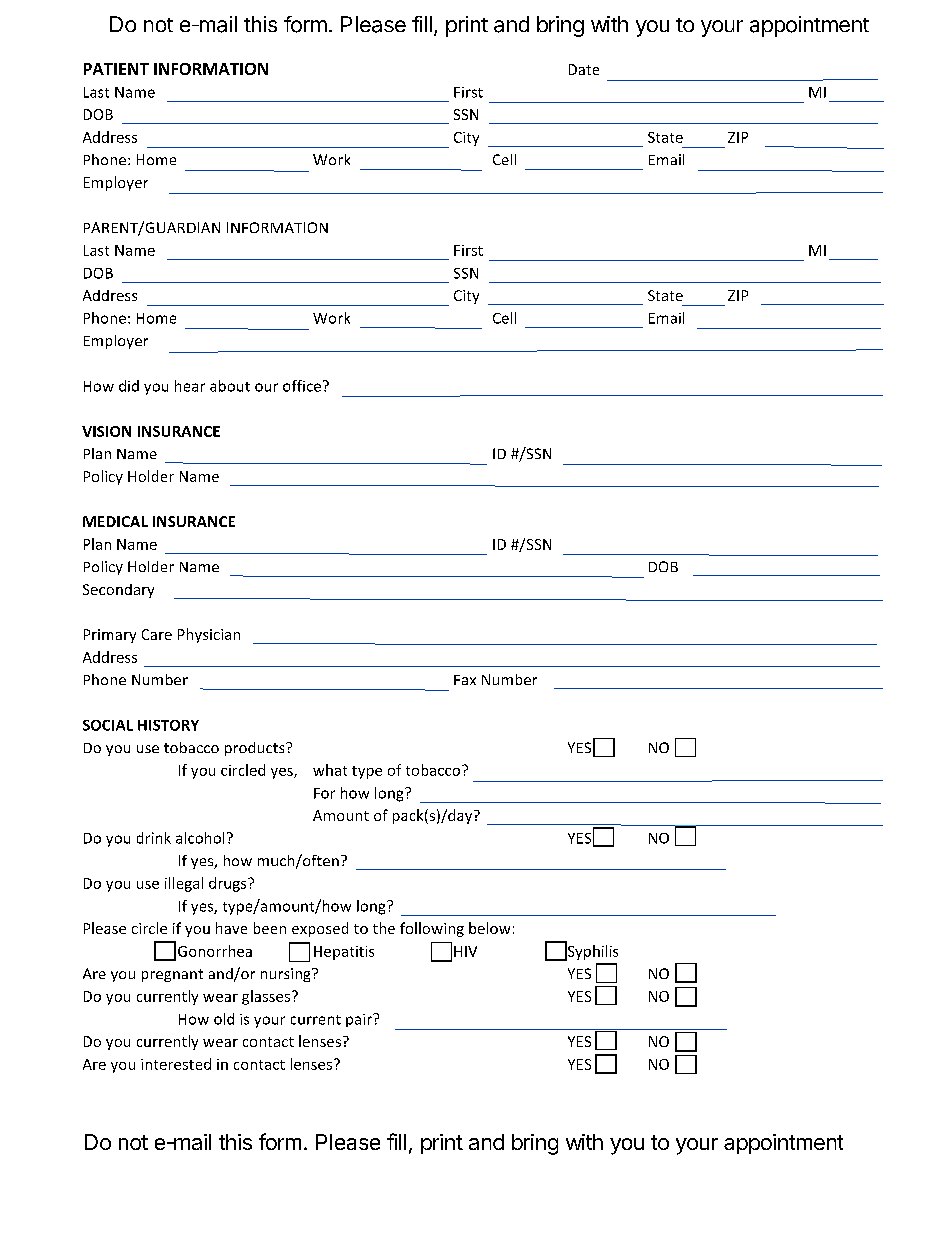  I want to click on about, so click(230, 386).
